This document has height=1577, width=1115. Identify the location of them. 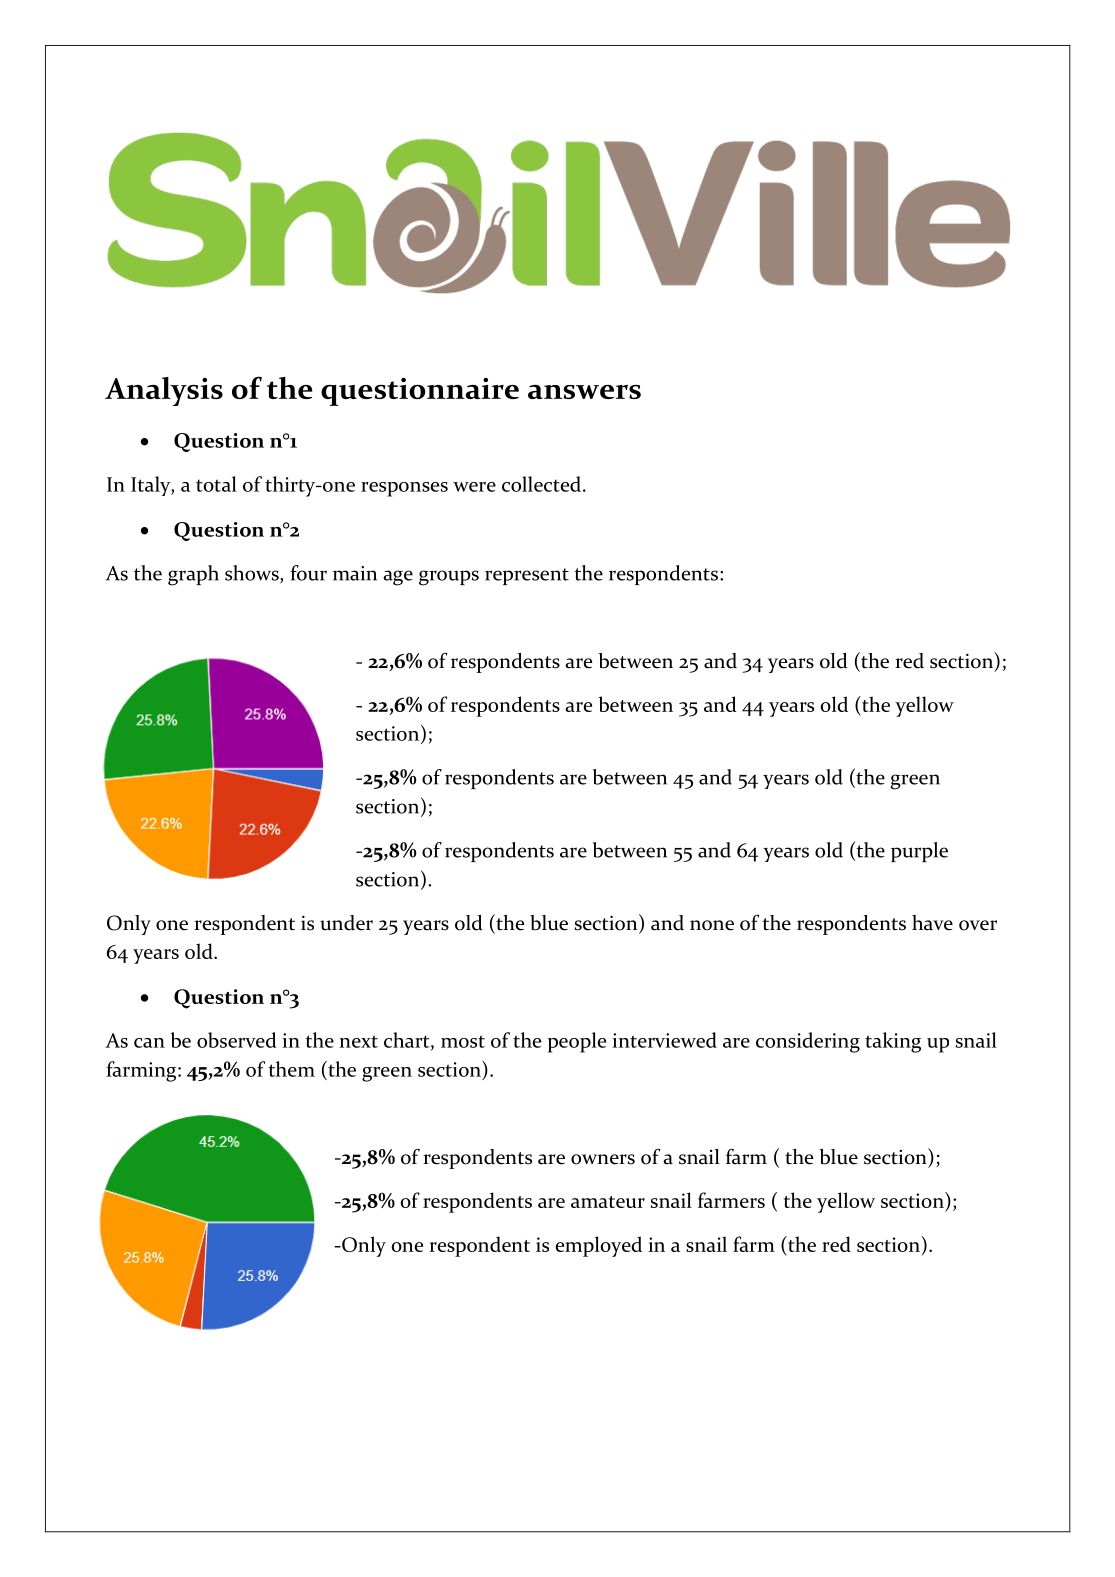
(291, 1069).
